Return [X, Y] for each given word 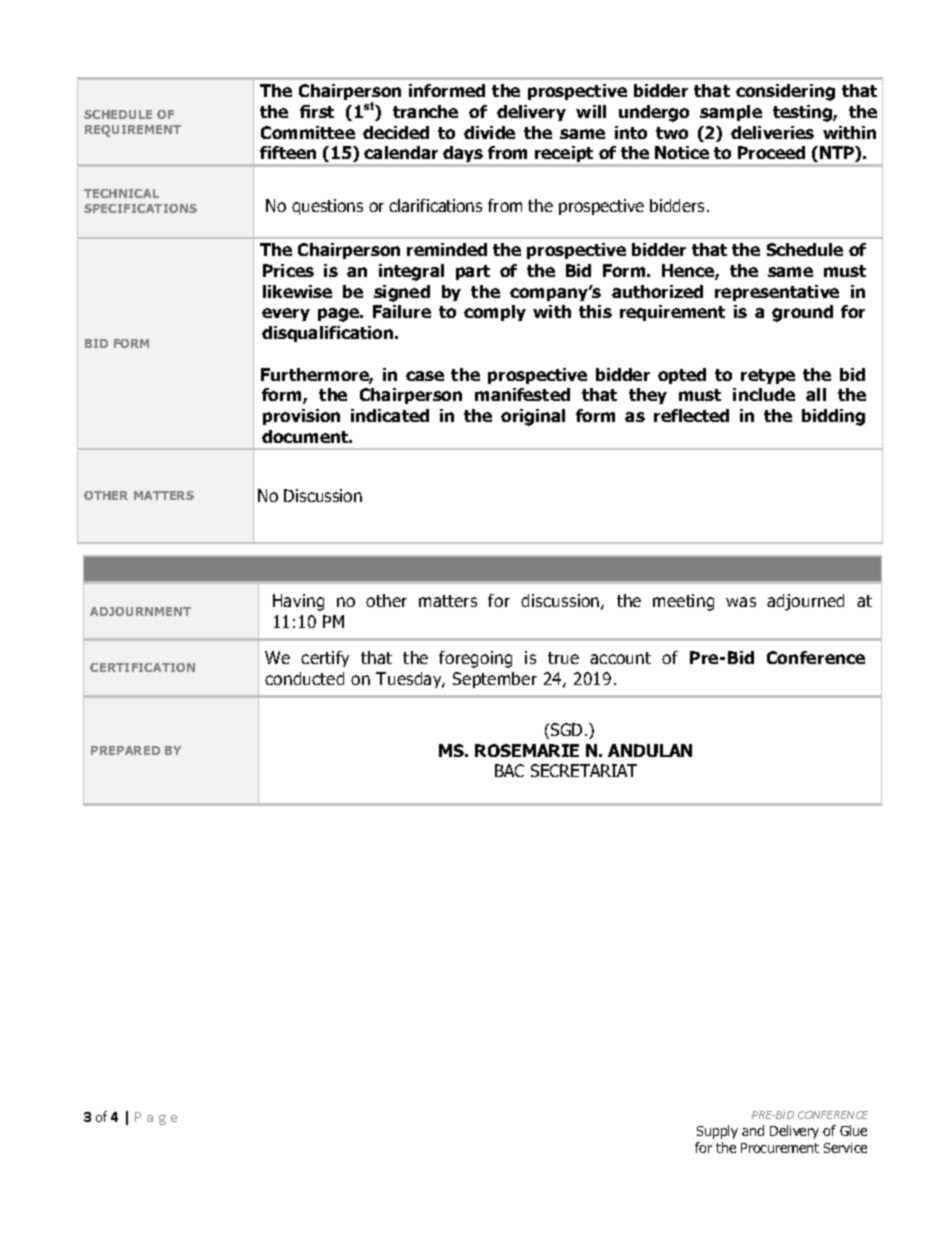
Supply [717, 1132]
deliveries [772, 132]
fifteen [288, 152]
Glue [853, 1130]
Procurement [780, 1148]
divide [489, 132]
